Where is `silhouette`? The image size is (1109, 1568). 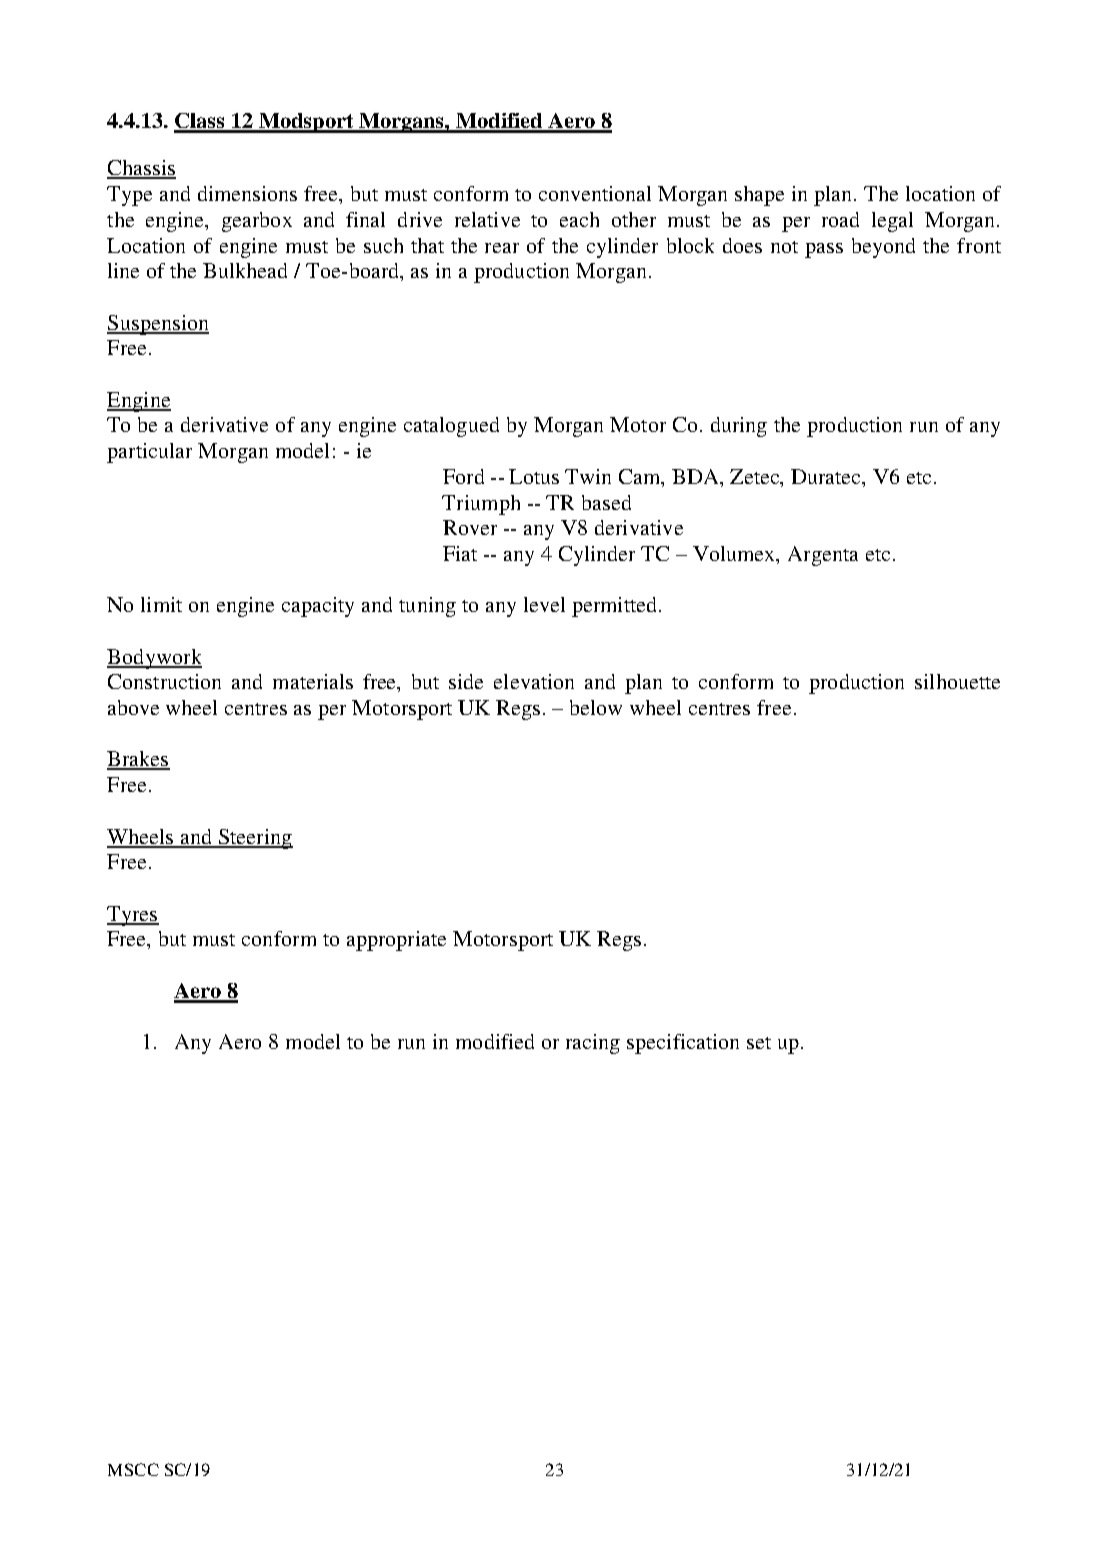 silhouette is located at coordinates (957, 681).
